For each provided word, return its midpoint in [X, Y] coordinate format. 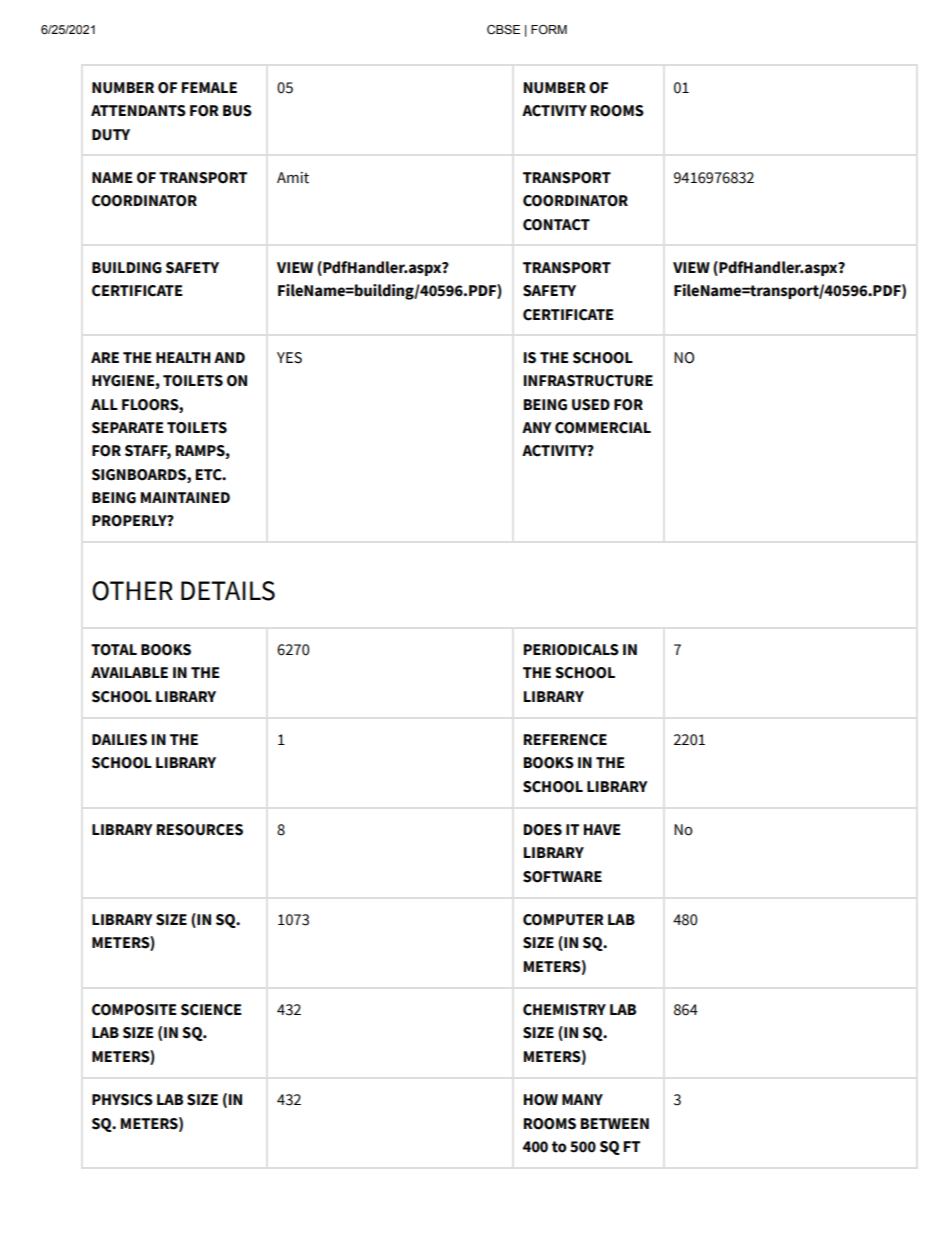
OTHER [132, 591]
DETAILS [228, 591]
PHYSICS [122, 1100]
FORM [549, 29]
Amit [293, 178]
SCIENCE [211, 1010]
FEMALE [209, 87]
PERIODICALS [571, 650]
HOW [541, 1100]
